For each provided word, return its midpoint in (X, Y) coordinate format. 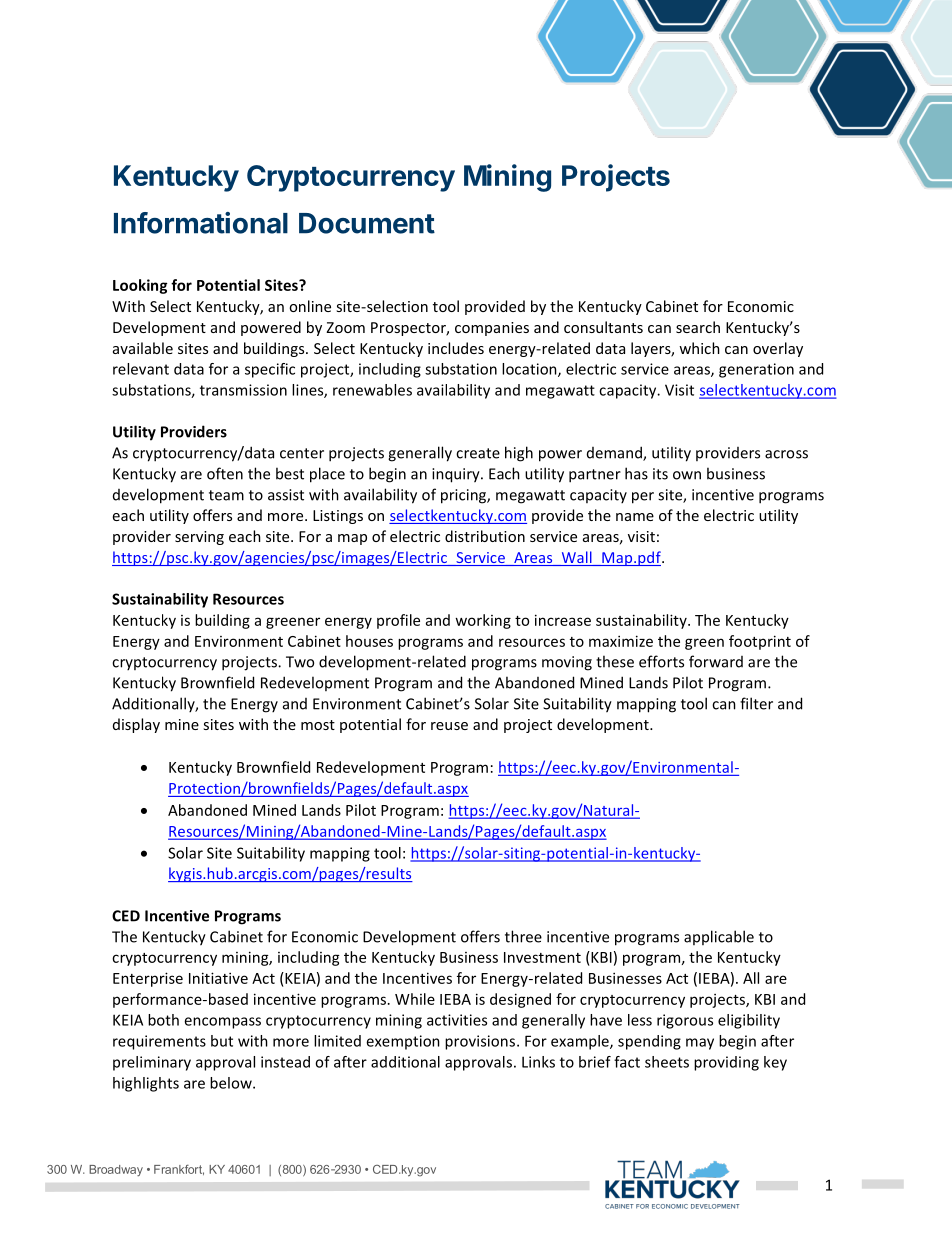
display (136, 725)
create (478, 453)
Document (367, 223)
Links (538, 1062)
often (225, 473)
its (660, 474)
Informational (201, 223)
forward (716, 661)
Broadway (116, 1170)
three (523, 936)
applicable (719, 937)
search (698, 327)
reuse (449, 726)
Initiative (218, 978)
